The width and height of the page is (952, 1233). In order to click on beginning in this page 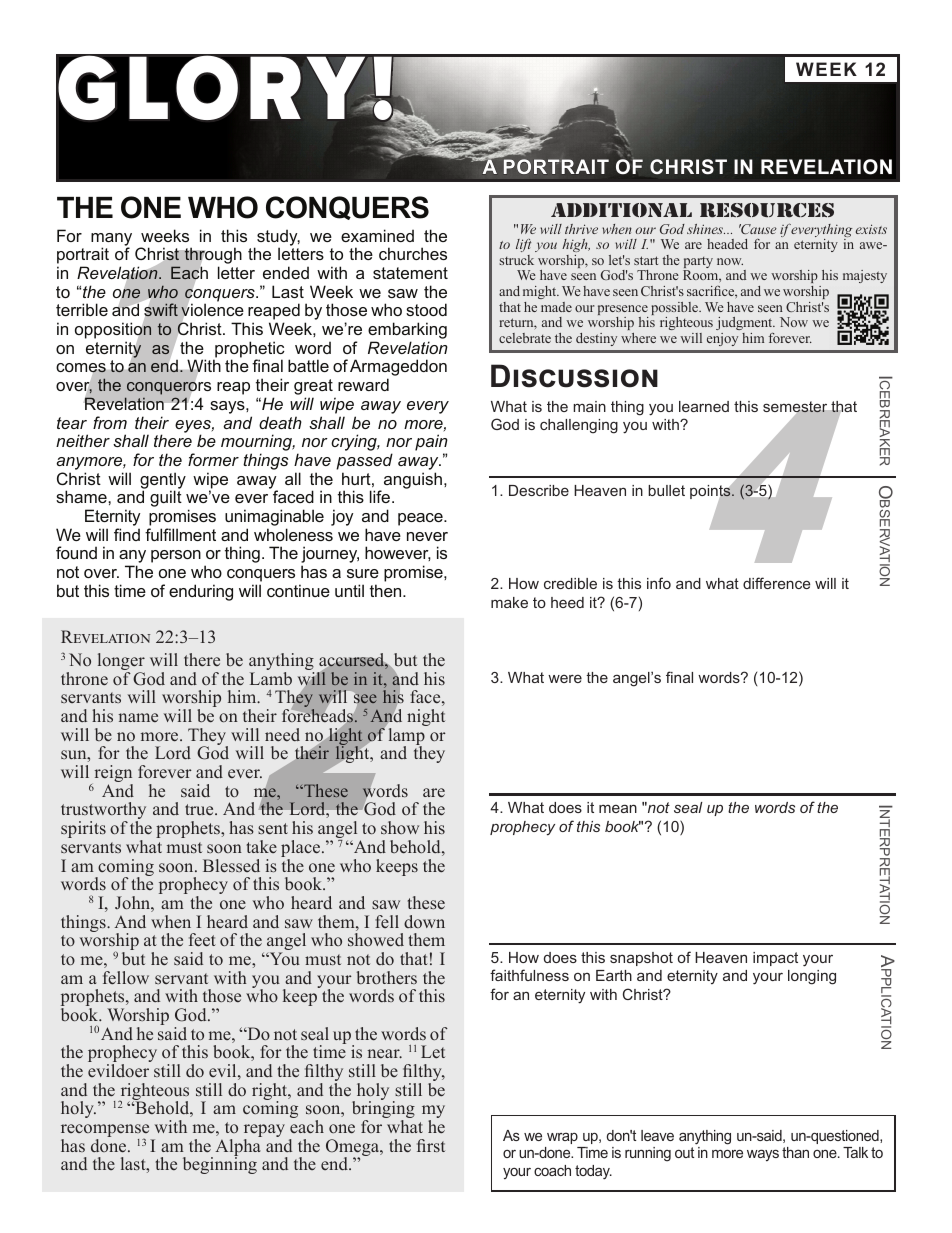, I will do `click(220, 1165)`.
